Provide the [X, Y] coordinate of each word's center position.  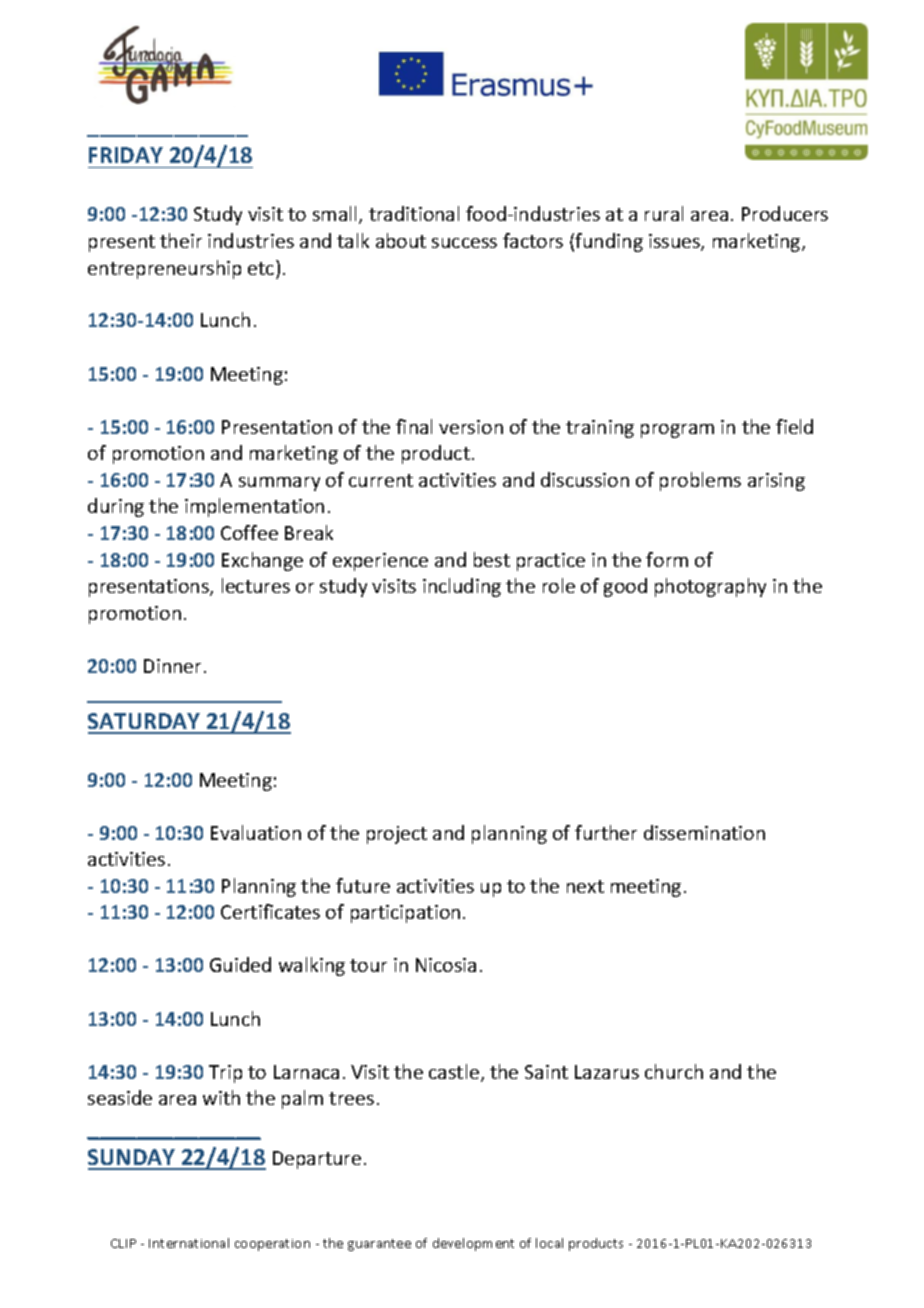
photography [710, 587]
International [189, 1243]
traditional [414, 213]
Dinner [172, 666]
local [549, 1243]
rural [664, 213]
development [473, 1244]
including [462, 587]
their [181, 240]
